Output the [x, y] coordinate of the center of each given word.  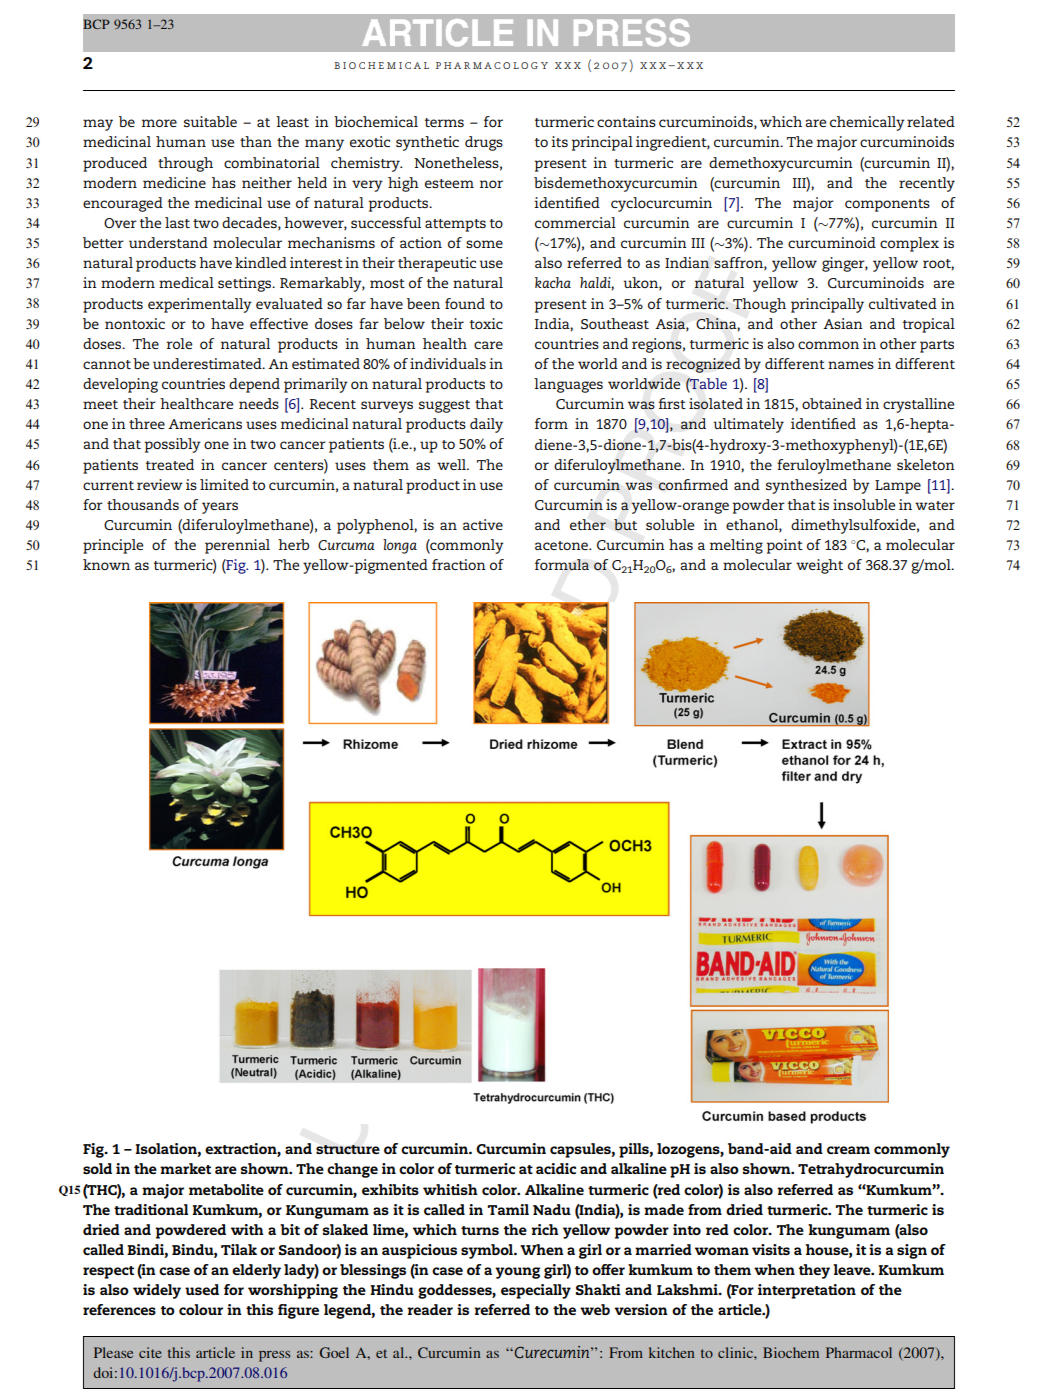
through [185, 164]
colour [201, 1309]
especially [536, 1291]
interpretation [807, 1291]
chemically [867, 123]
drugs [484, 143]
